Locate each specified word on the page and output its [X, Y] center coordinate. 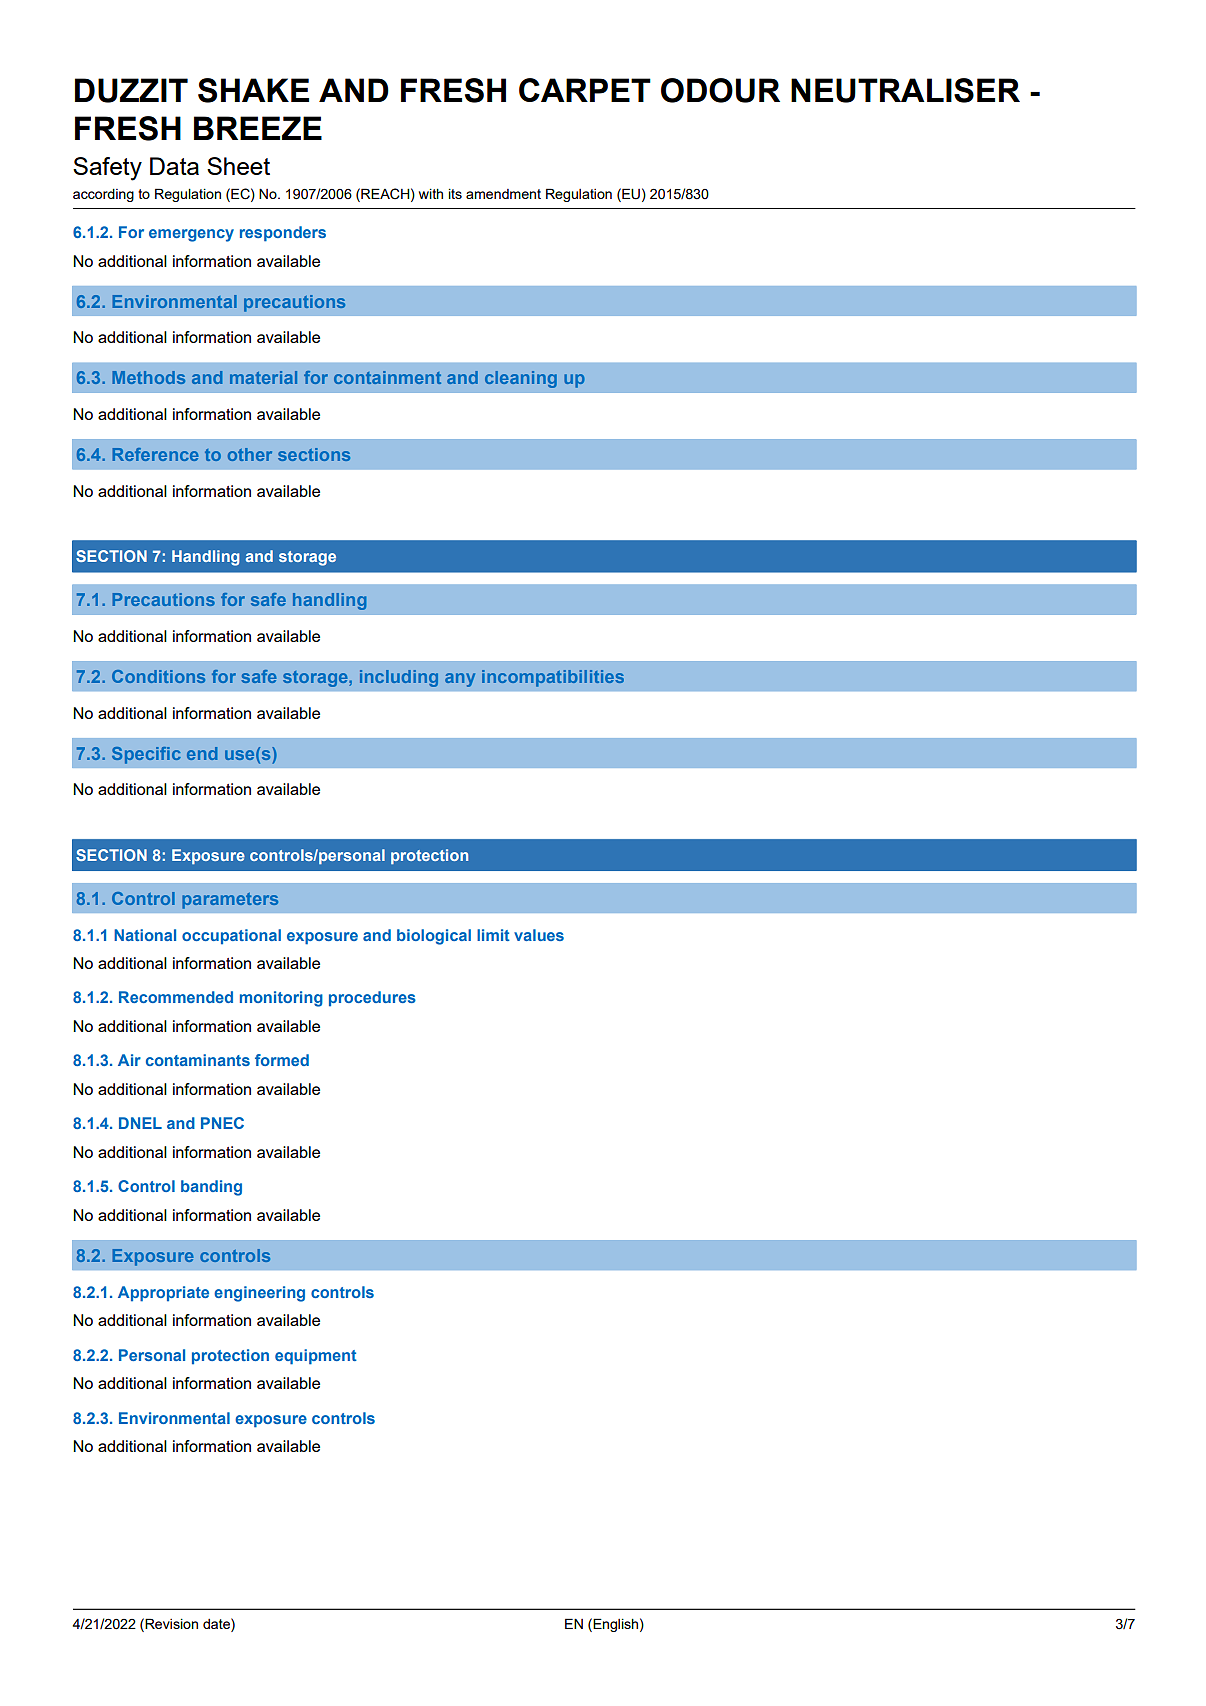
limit [493, 935]
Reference [155, 454]
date [217, 1623]
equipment [316, 1357]
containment [387, 377]
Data [174, 166]
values [539, 935]
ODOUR [720, 90]
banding [211, 1188]
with [431, 194]
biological [434, 937]
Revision [170, 1623]
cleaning [521, 379]
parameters [230, 901]
